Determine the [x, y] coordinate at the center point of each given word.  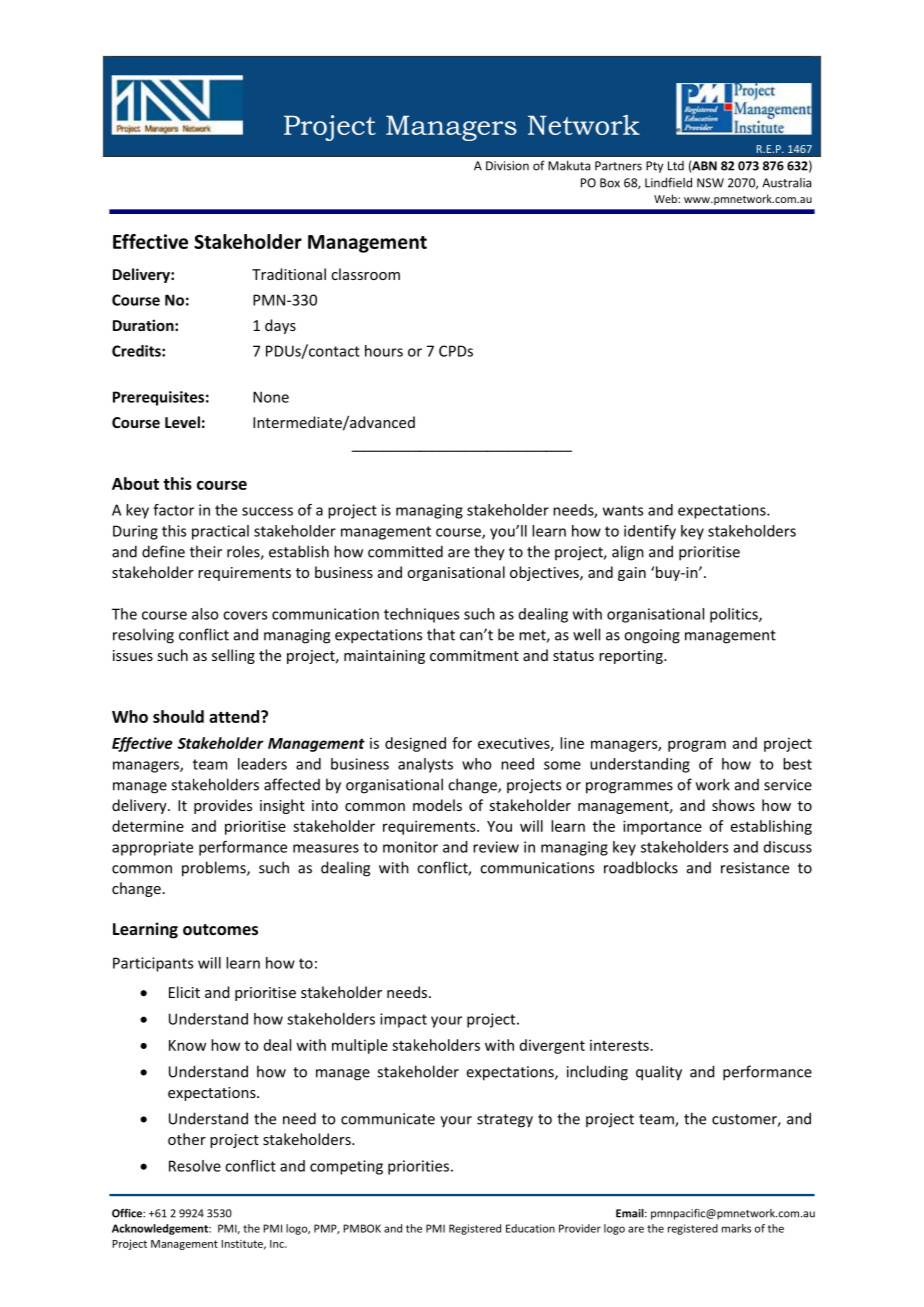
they [489, 553]
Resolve [195, 1166]
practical [220, 532]
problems [215, 869]
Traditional [289, 274]
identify [650, 532]
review [496, 847]
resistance [755, 868]
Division [507, 166]
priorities [418, 1167]
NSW [710, 183]
